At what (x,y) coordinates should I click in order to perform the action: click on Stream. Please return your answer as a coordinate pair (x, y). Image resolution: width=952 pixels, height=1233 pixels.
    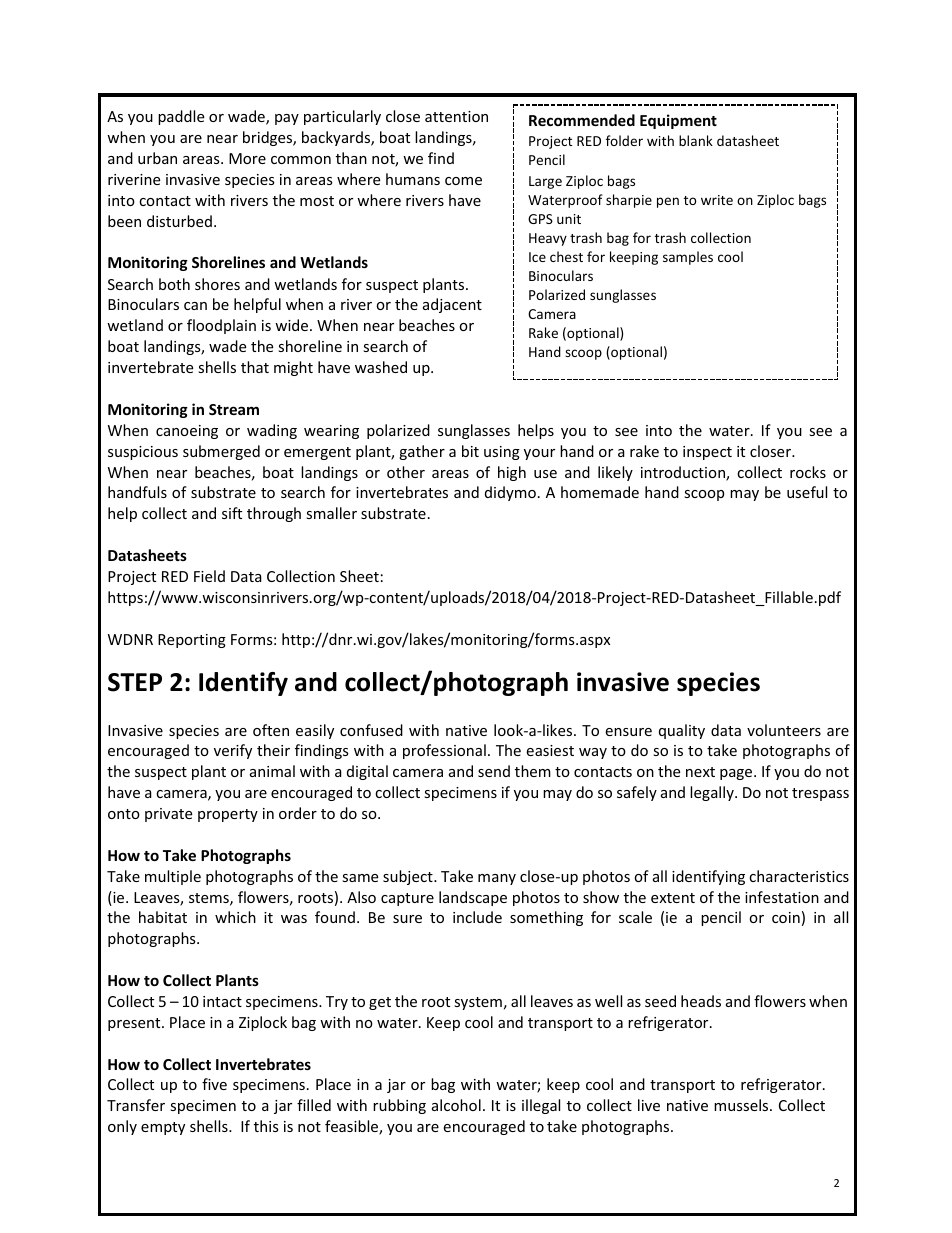
    Looking at the image, I should click on (234, 409).
